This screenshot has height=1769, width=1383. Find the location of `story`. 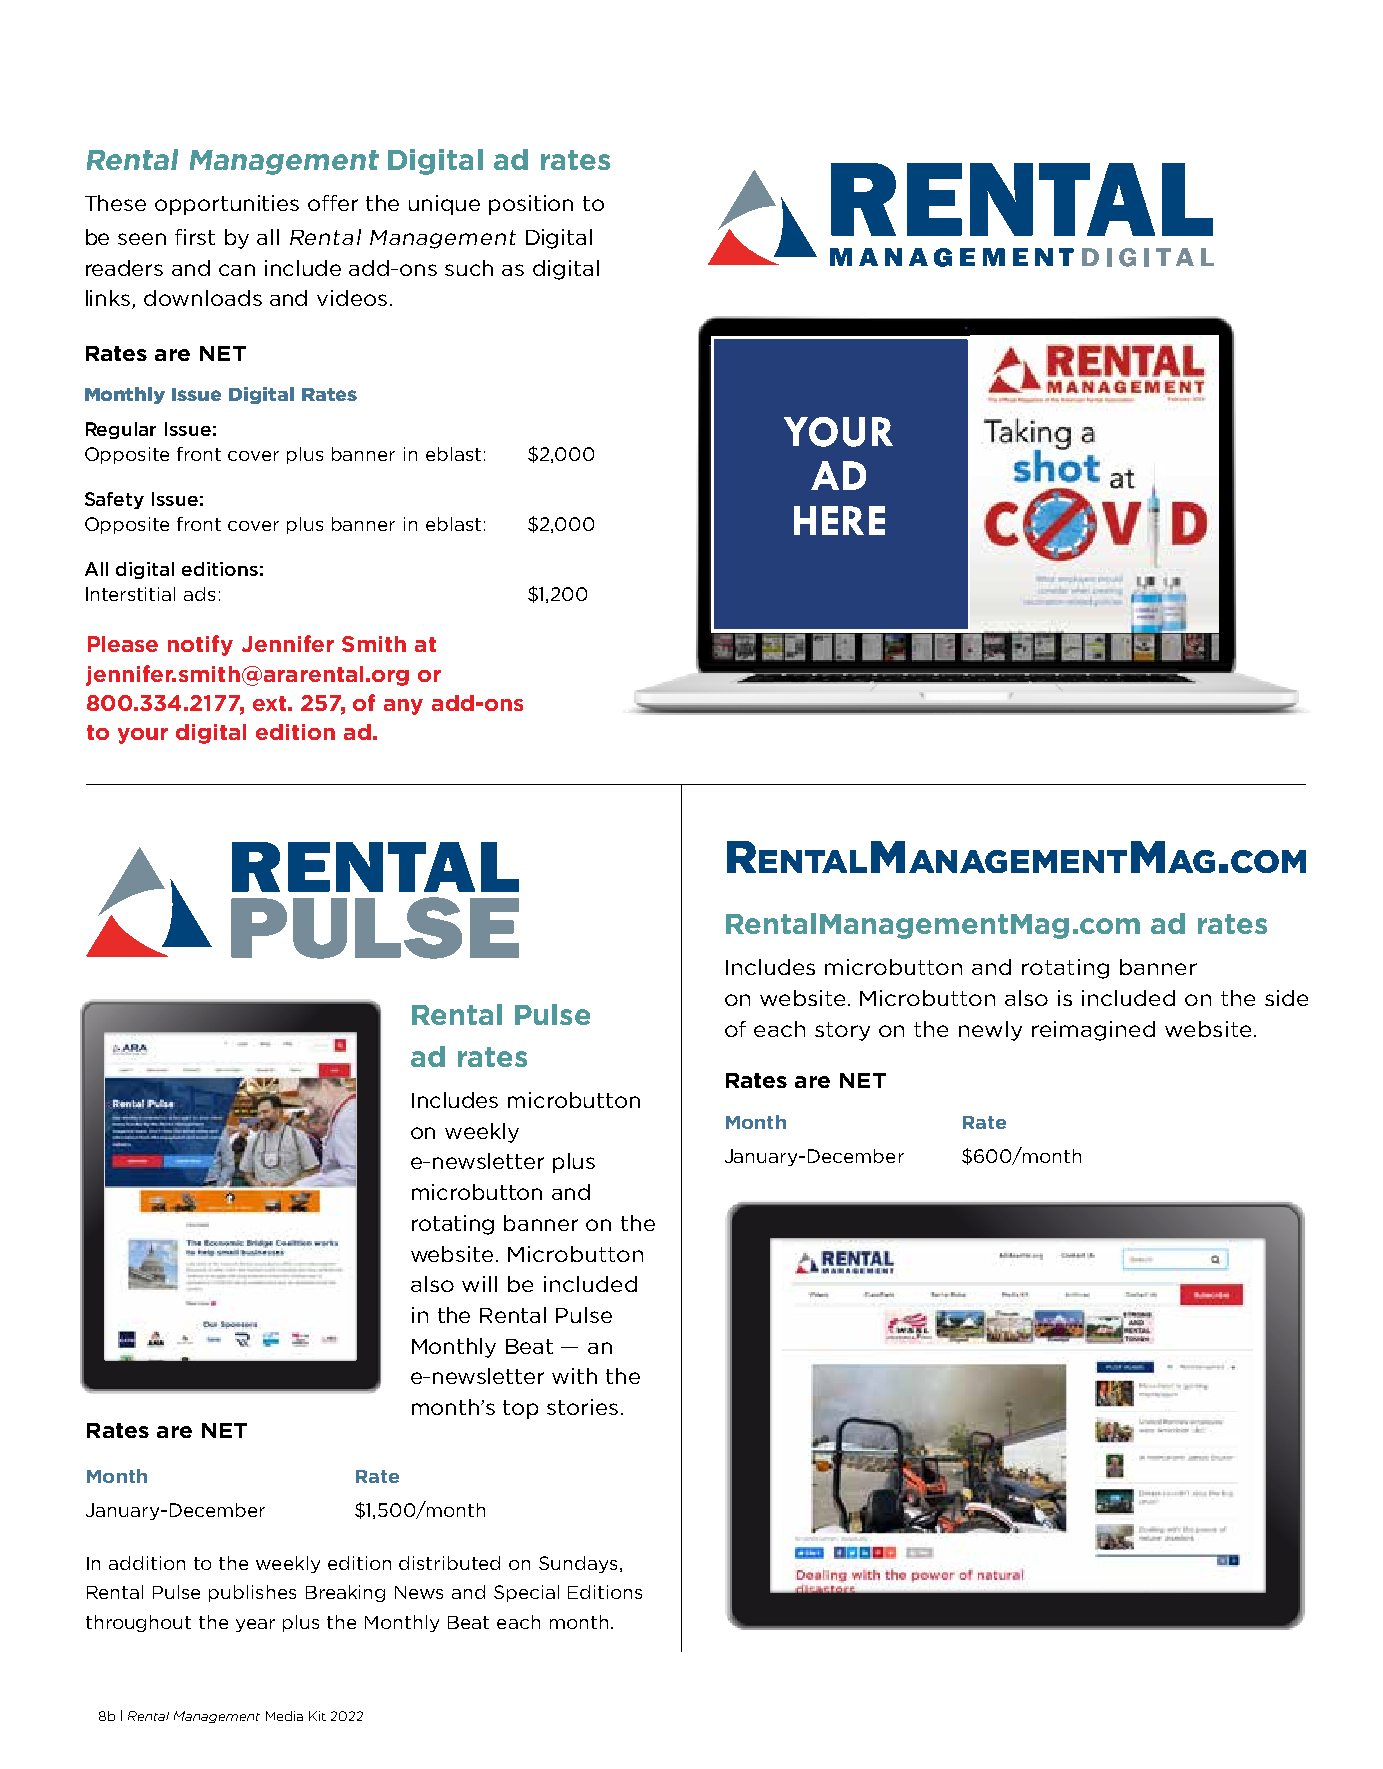

story is located at coordinates (842, 1031).
